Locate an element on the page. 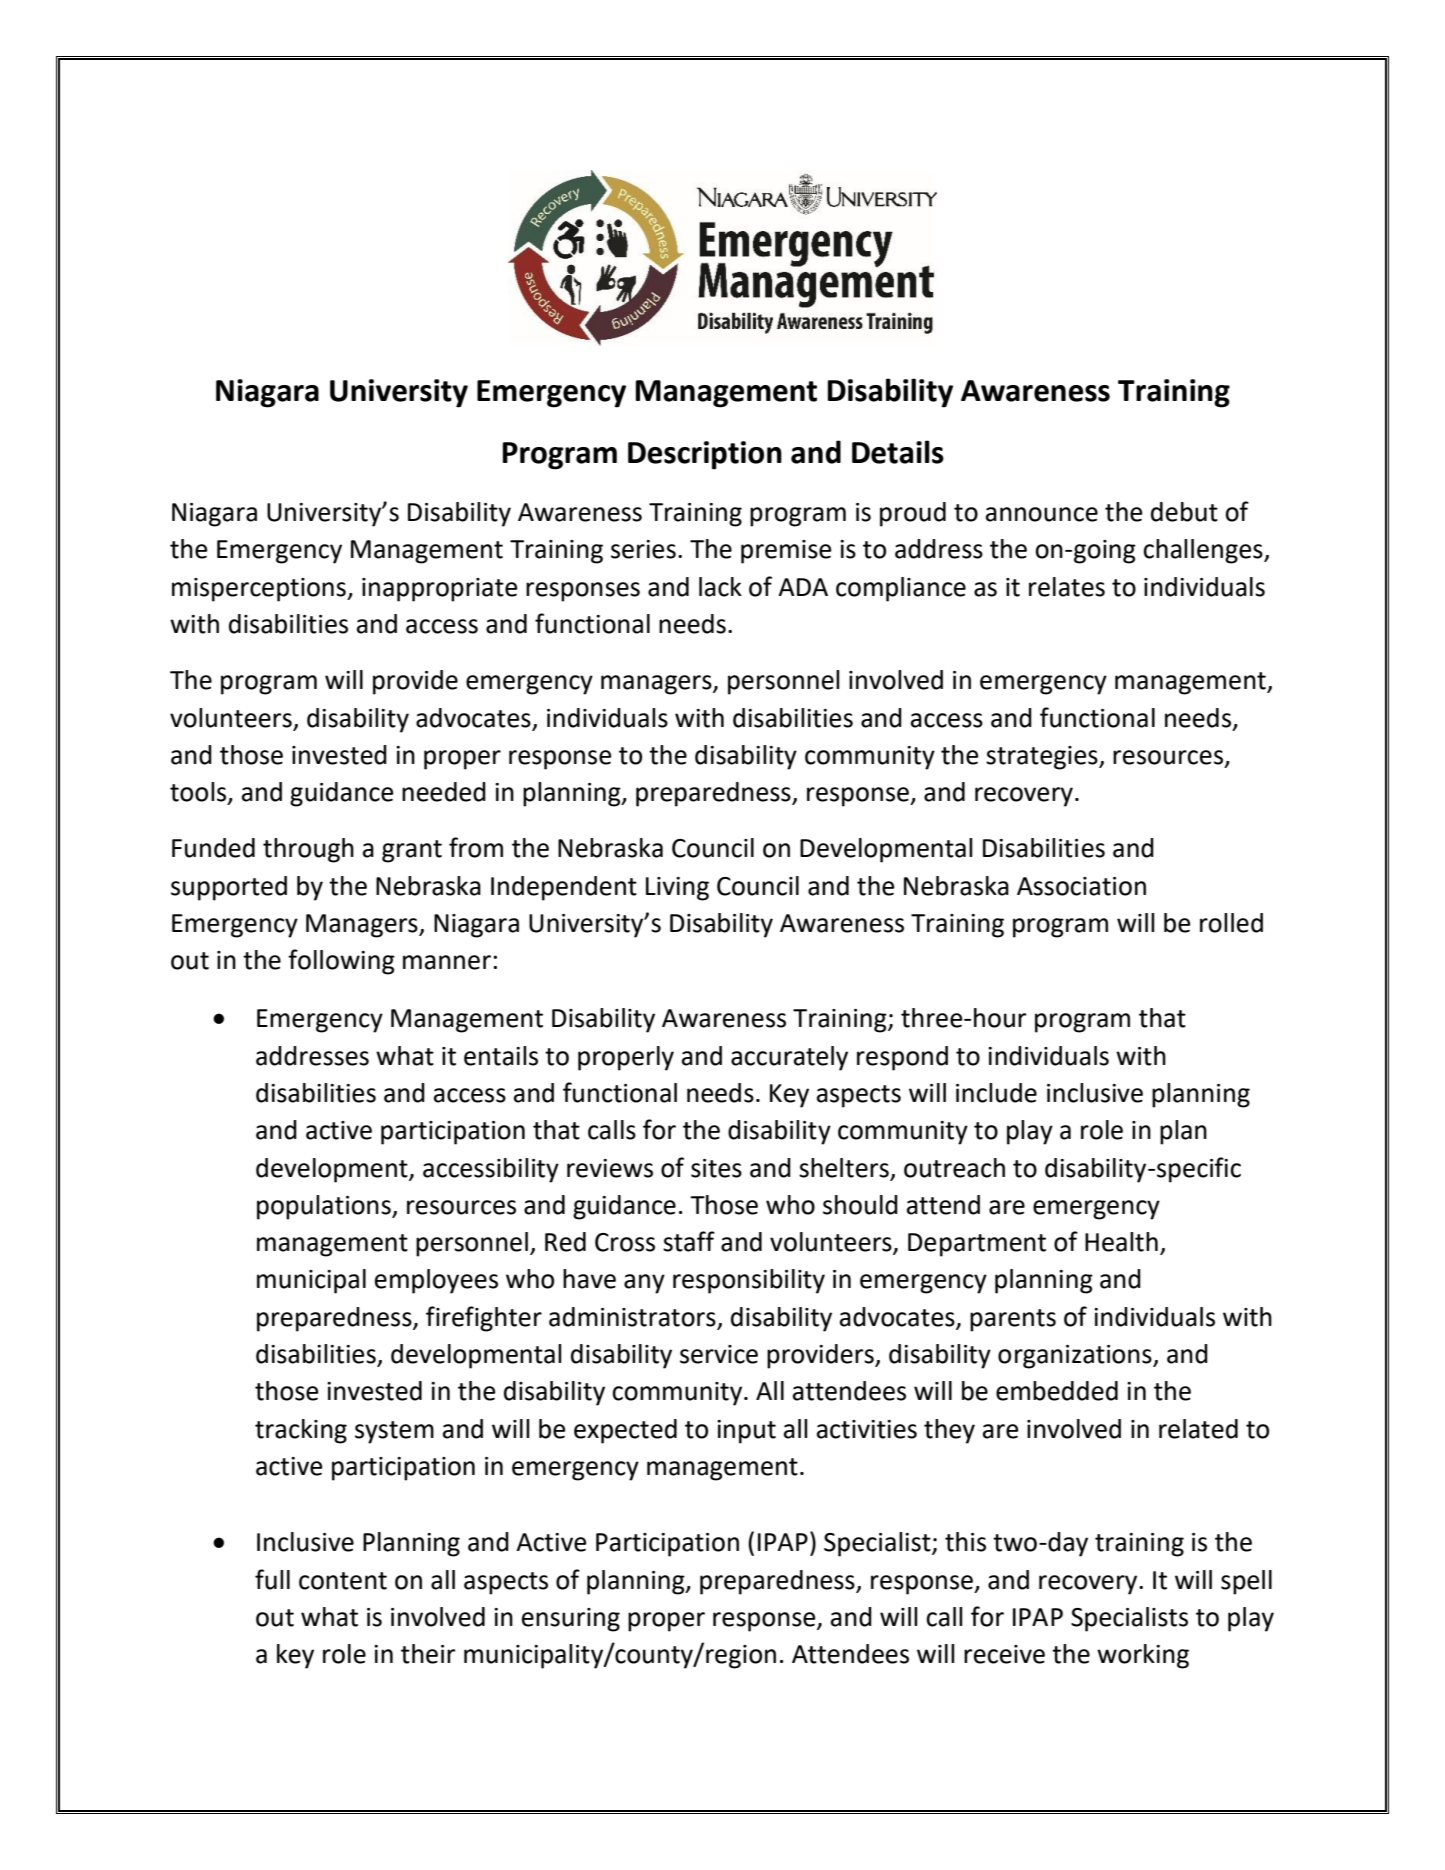  Description is located at coordinates (705, 455).
